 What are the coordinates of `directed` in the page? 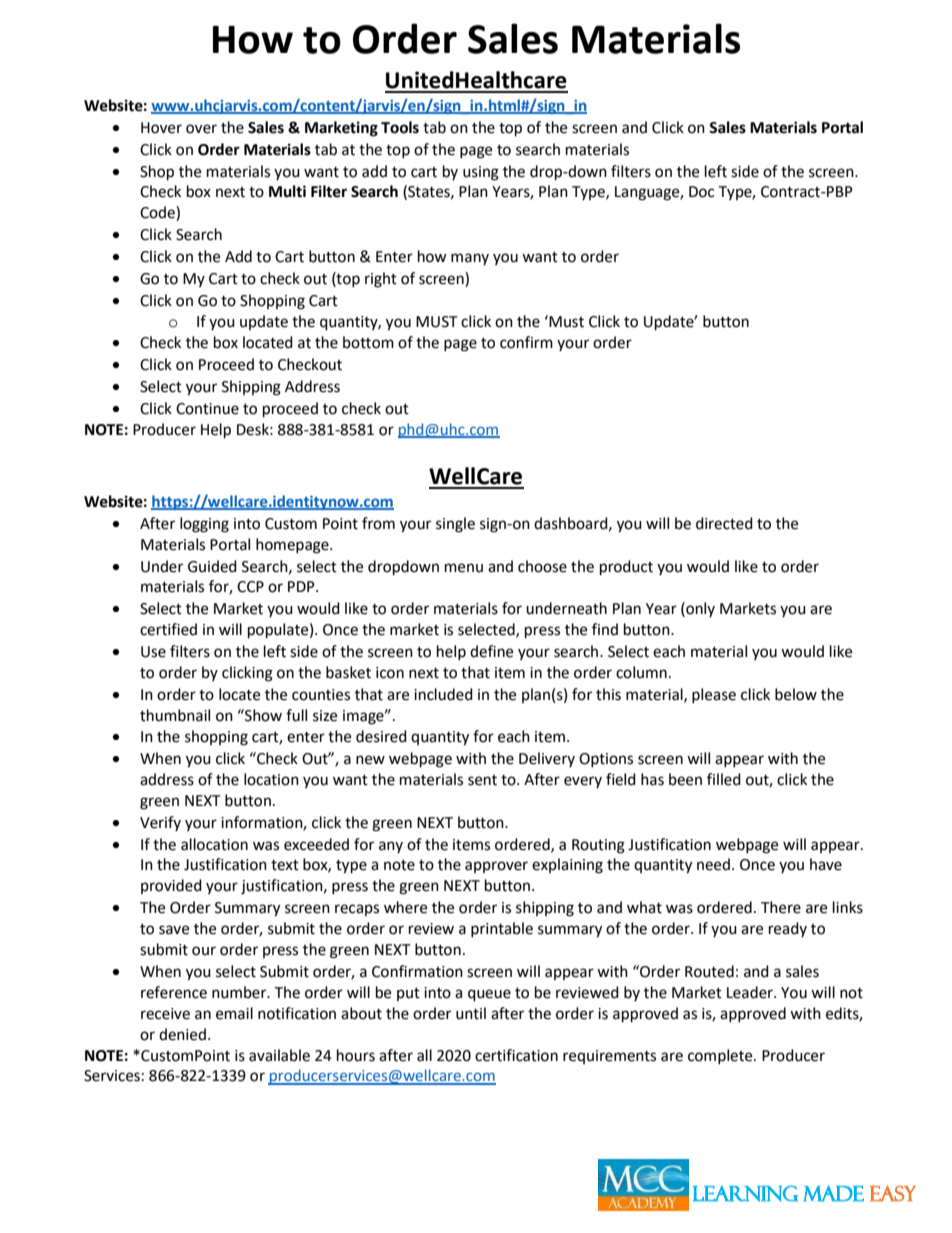 It's located at (724, 523).
